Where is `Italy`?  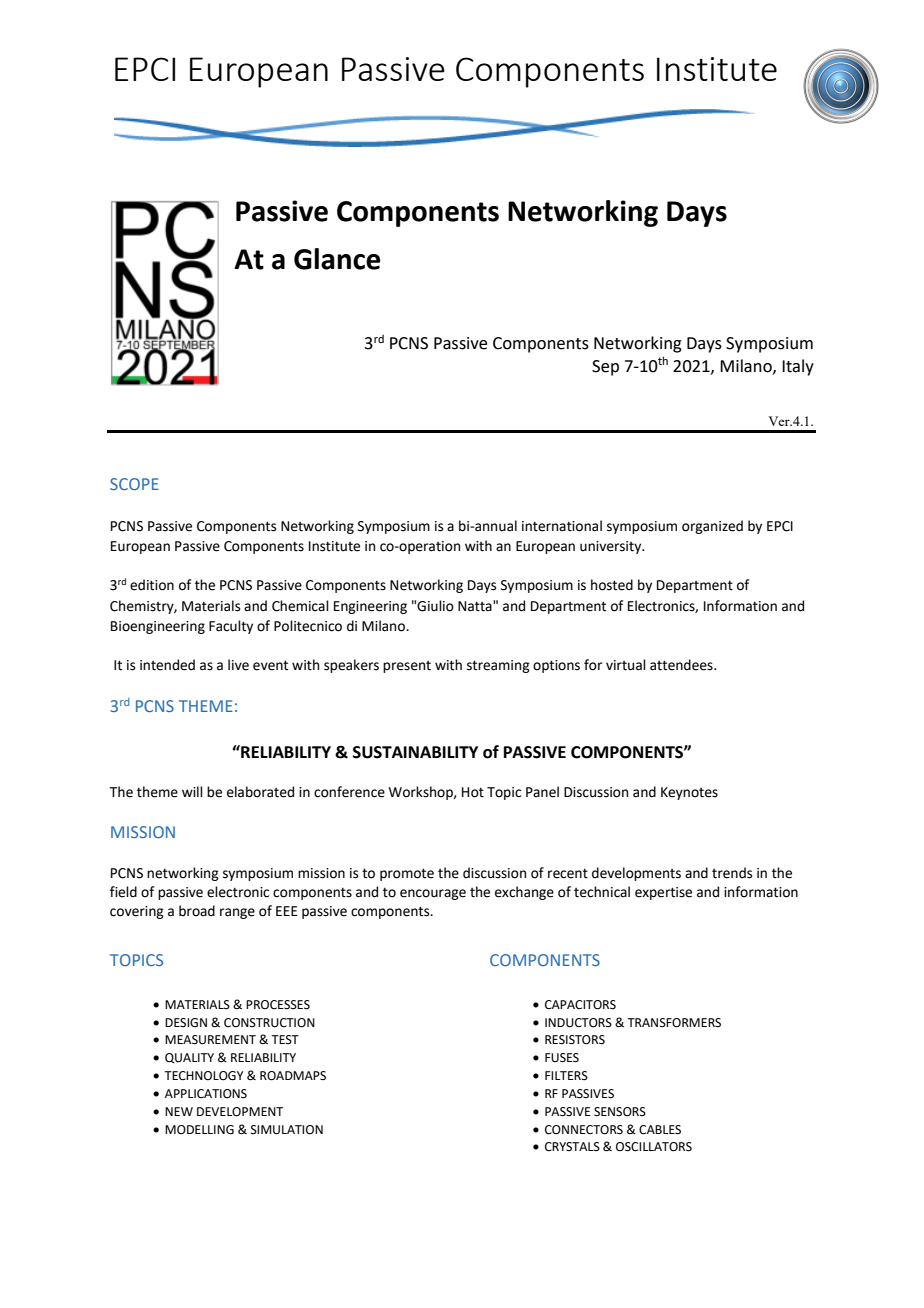
Italy is located at coordinates (798, 367).
